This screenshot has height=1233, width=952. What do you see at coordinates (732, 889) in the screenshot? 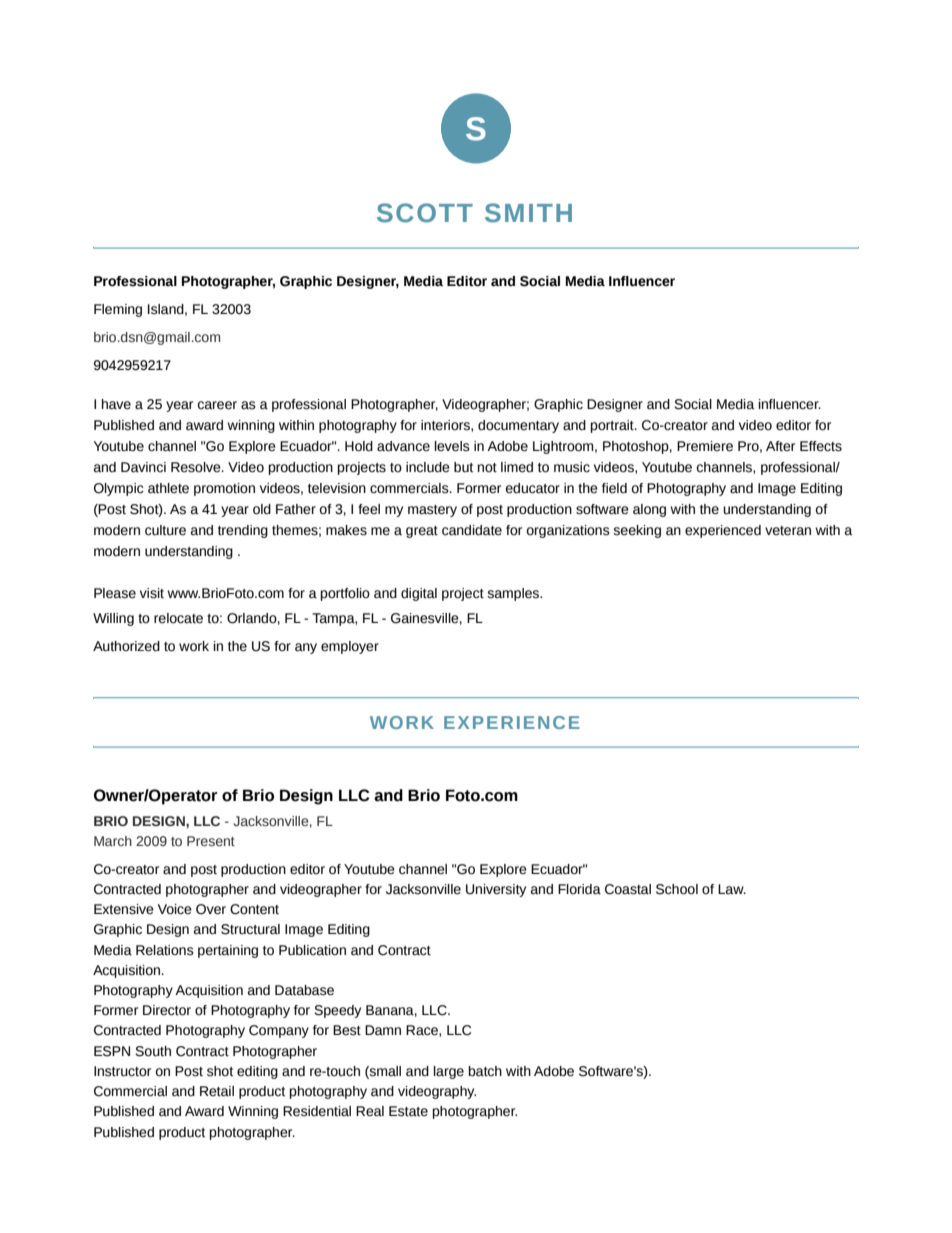
I see `Law` at bounding box center [732, 889].
